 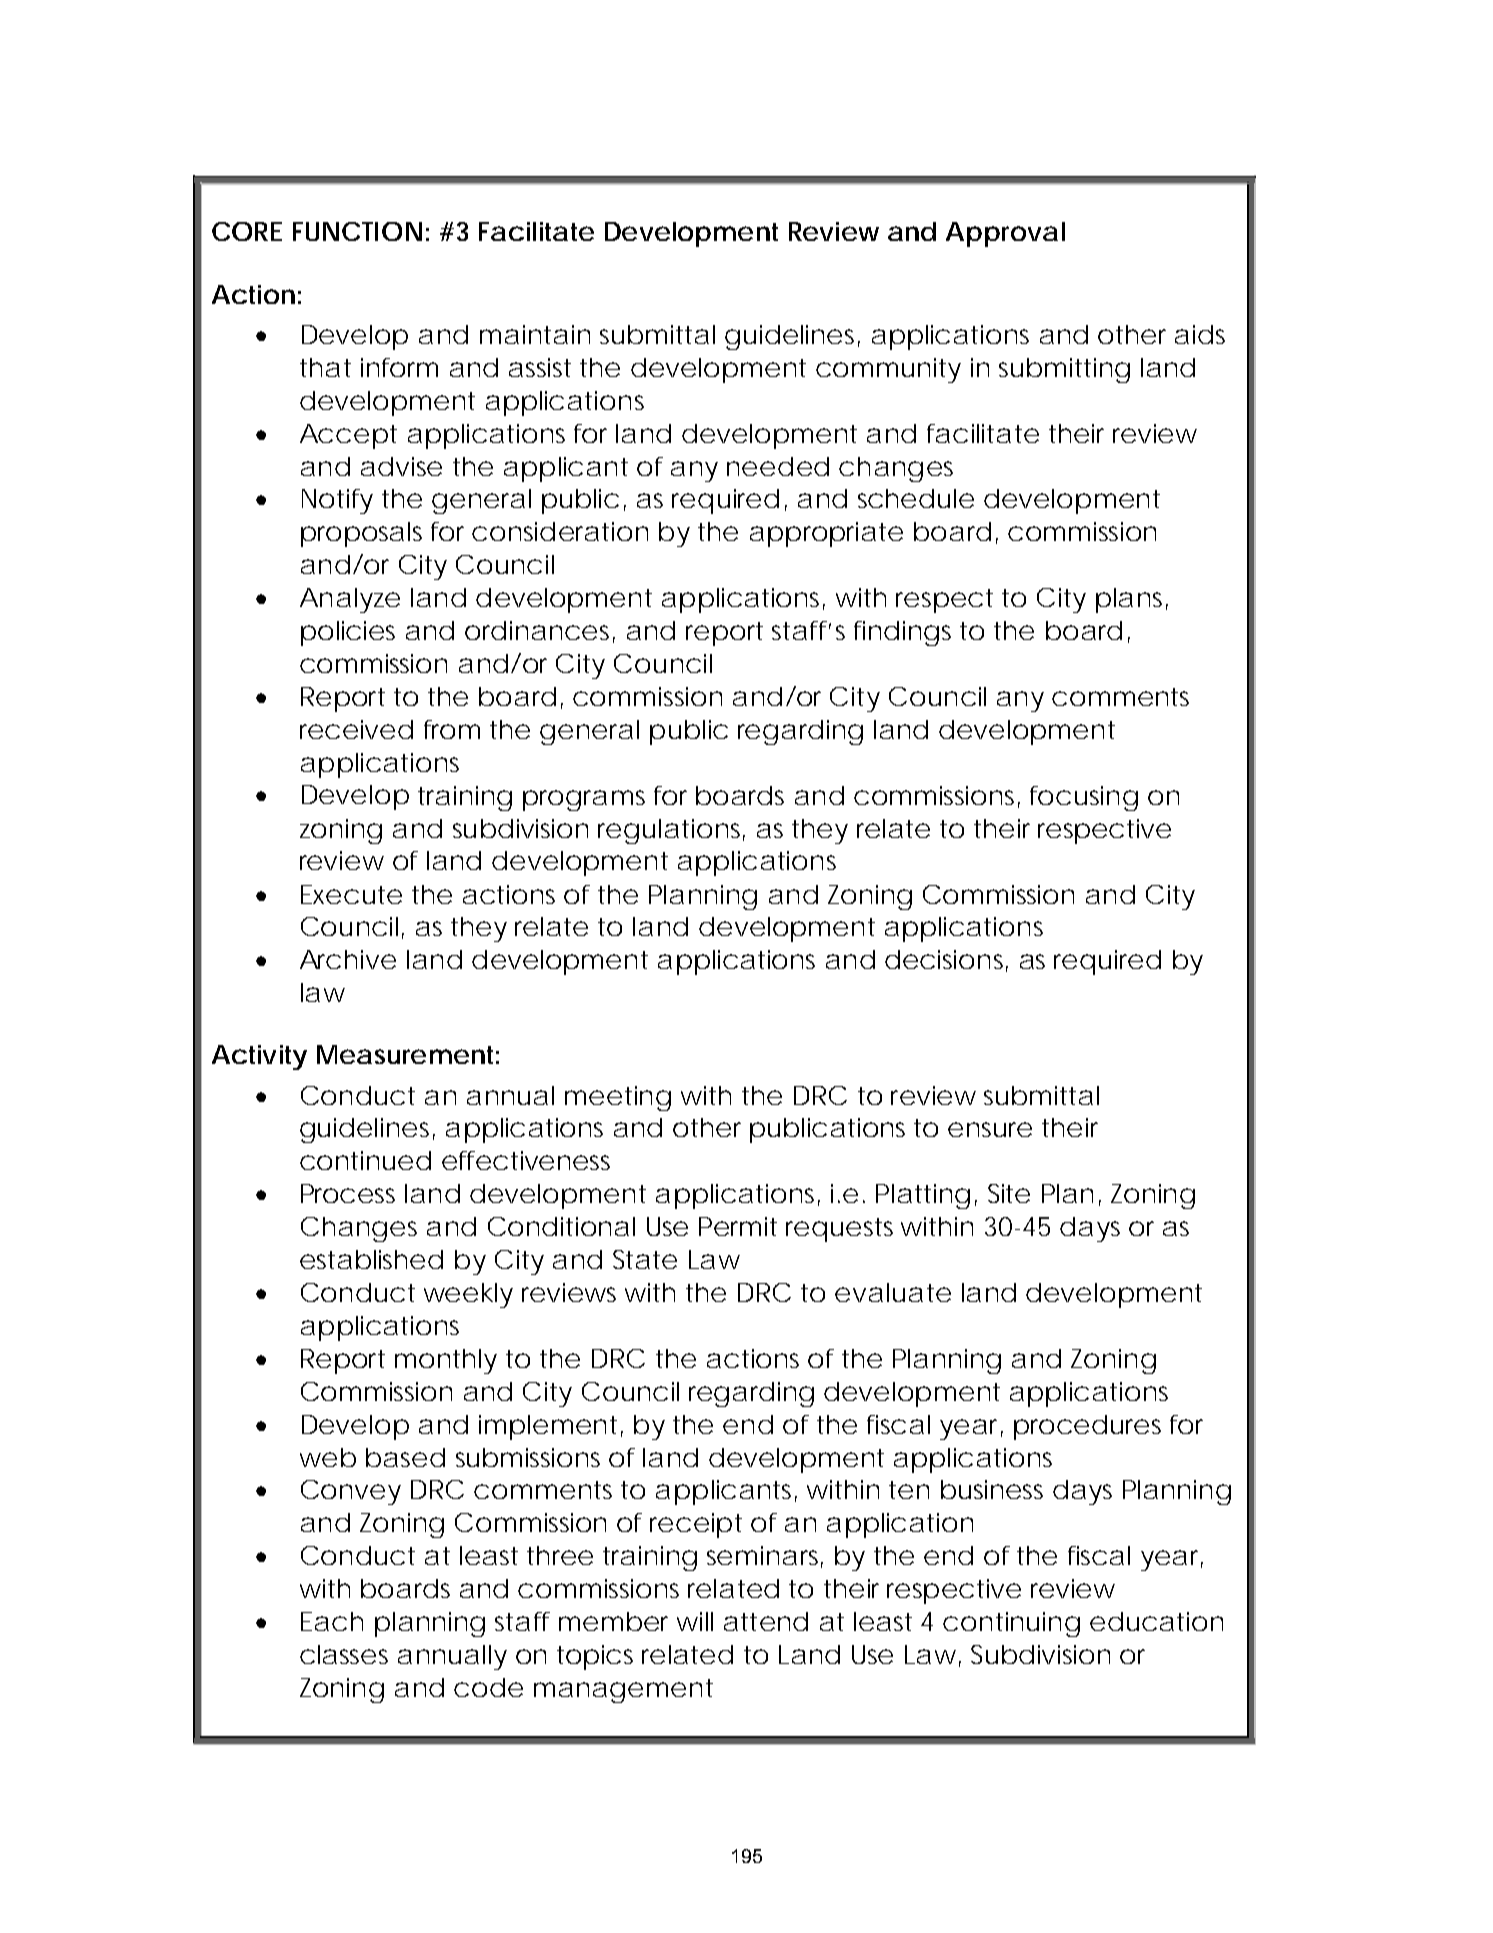 I want to click on education, so click(x=1156, y=1621).
